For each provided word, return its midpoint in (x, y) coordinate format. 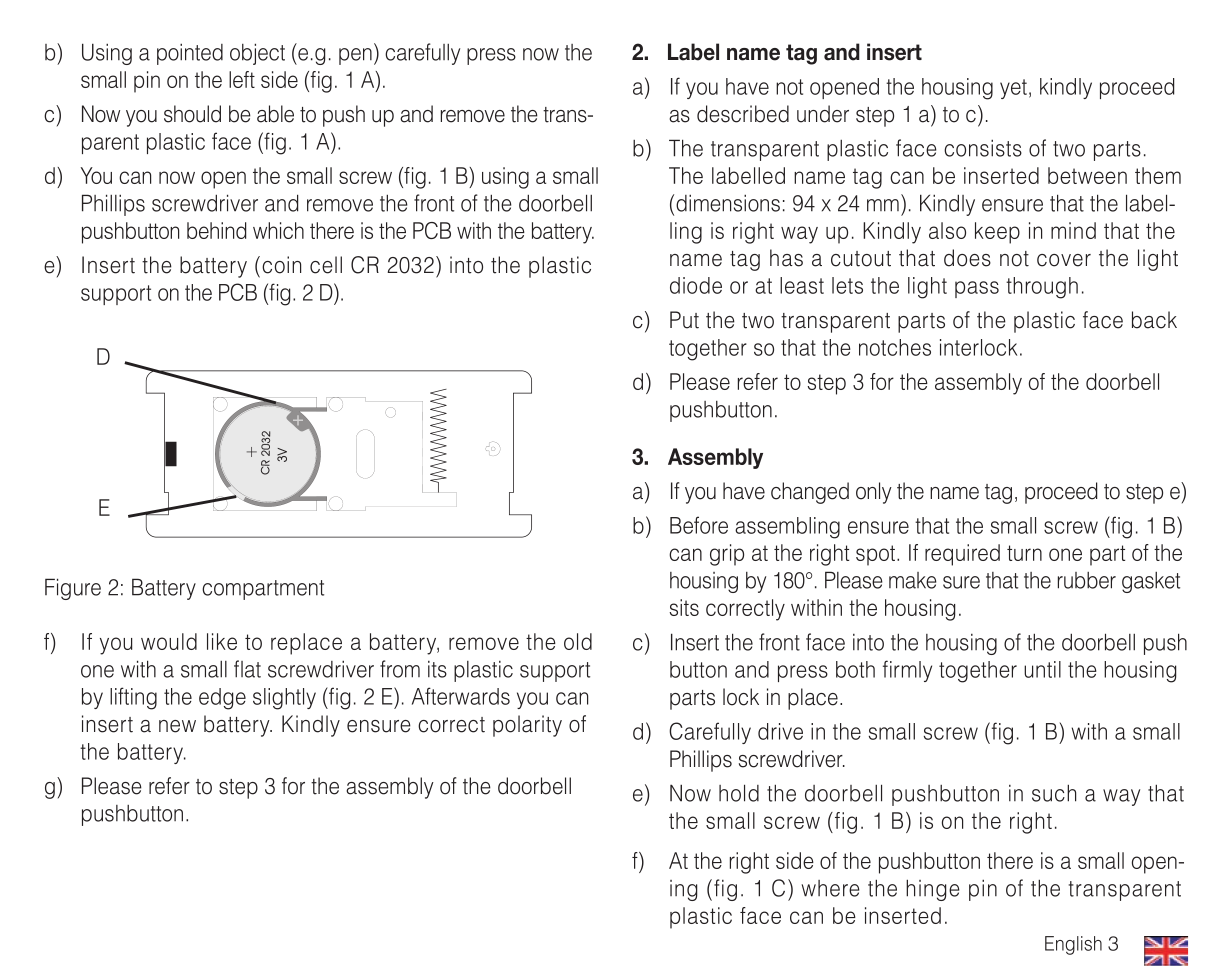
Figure (73, 589)
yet (1013, 89)
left (242, 79)
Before (699, 525)
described (743, 114)
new (177, 726)
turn (1024, 553)
